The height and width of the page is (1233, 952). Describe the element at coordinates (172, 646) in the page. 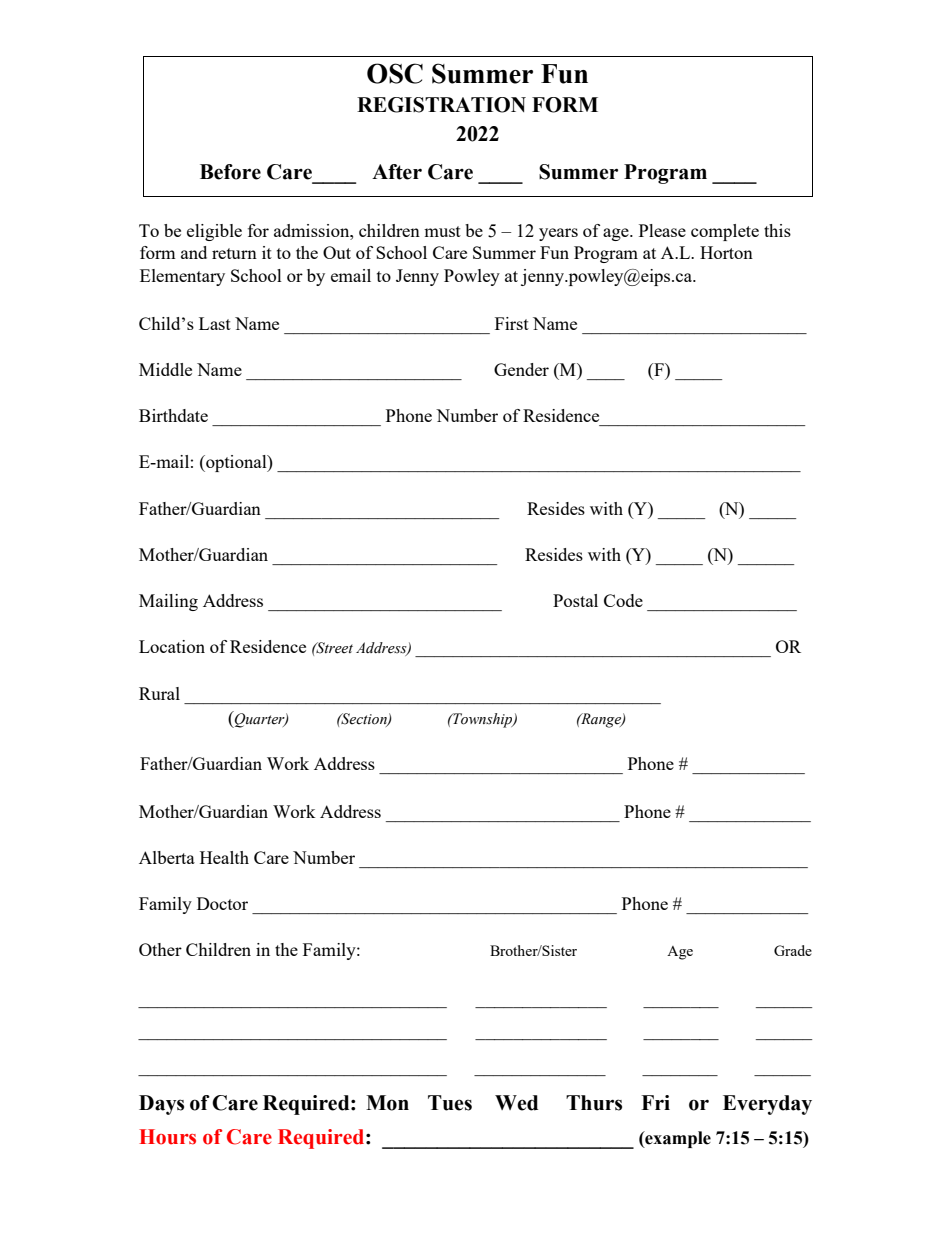

I see `Location` at that location.
